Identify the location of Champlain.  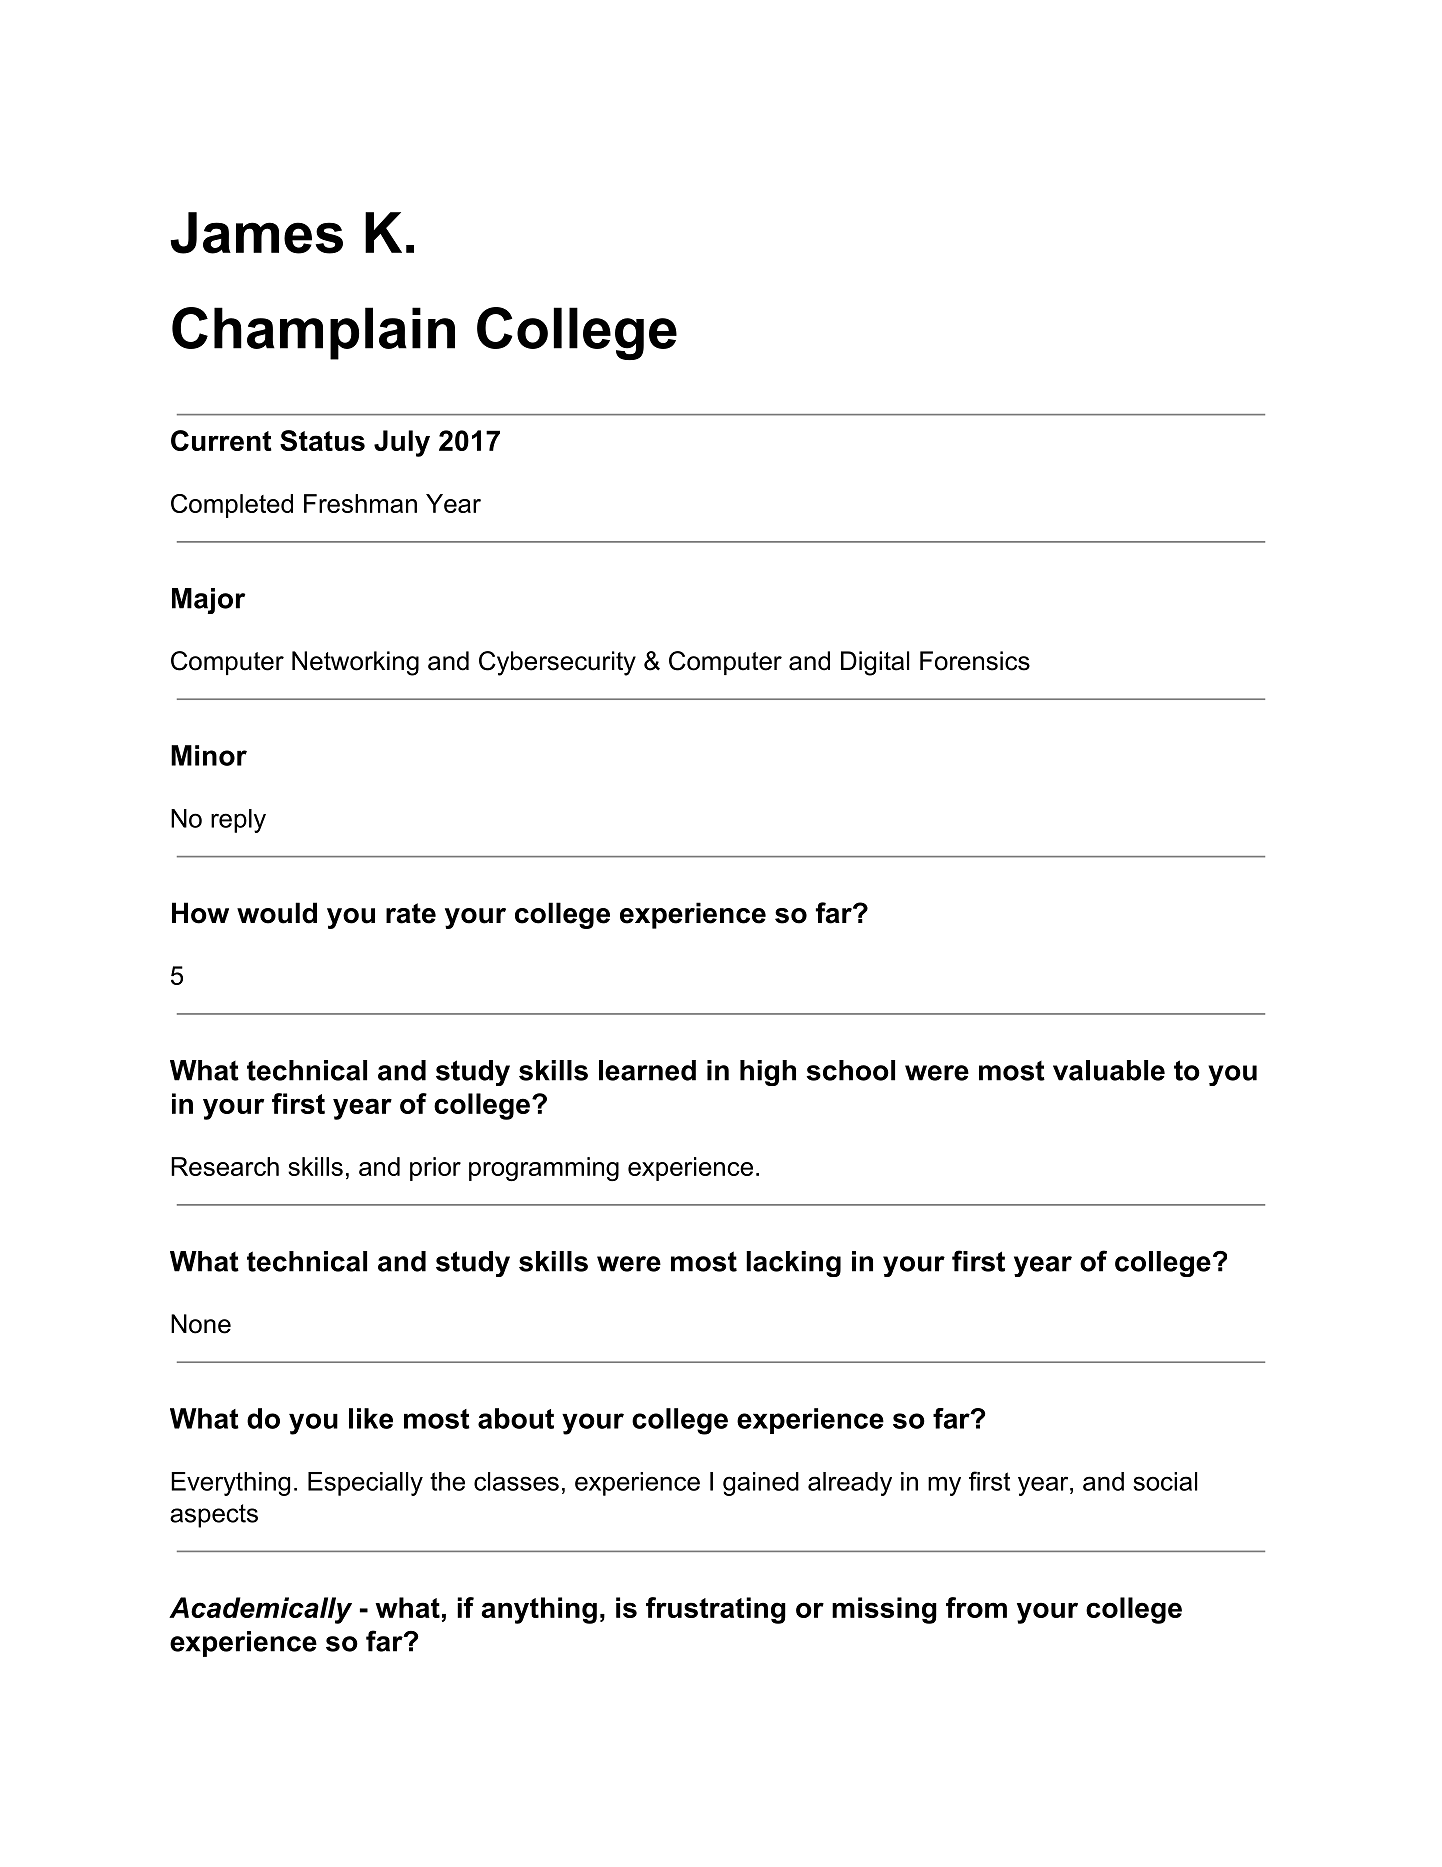
(313, 333).
